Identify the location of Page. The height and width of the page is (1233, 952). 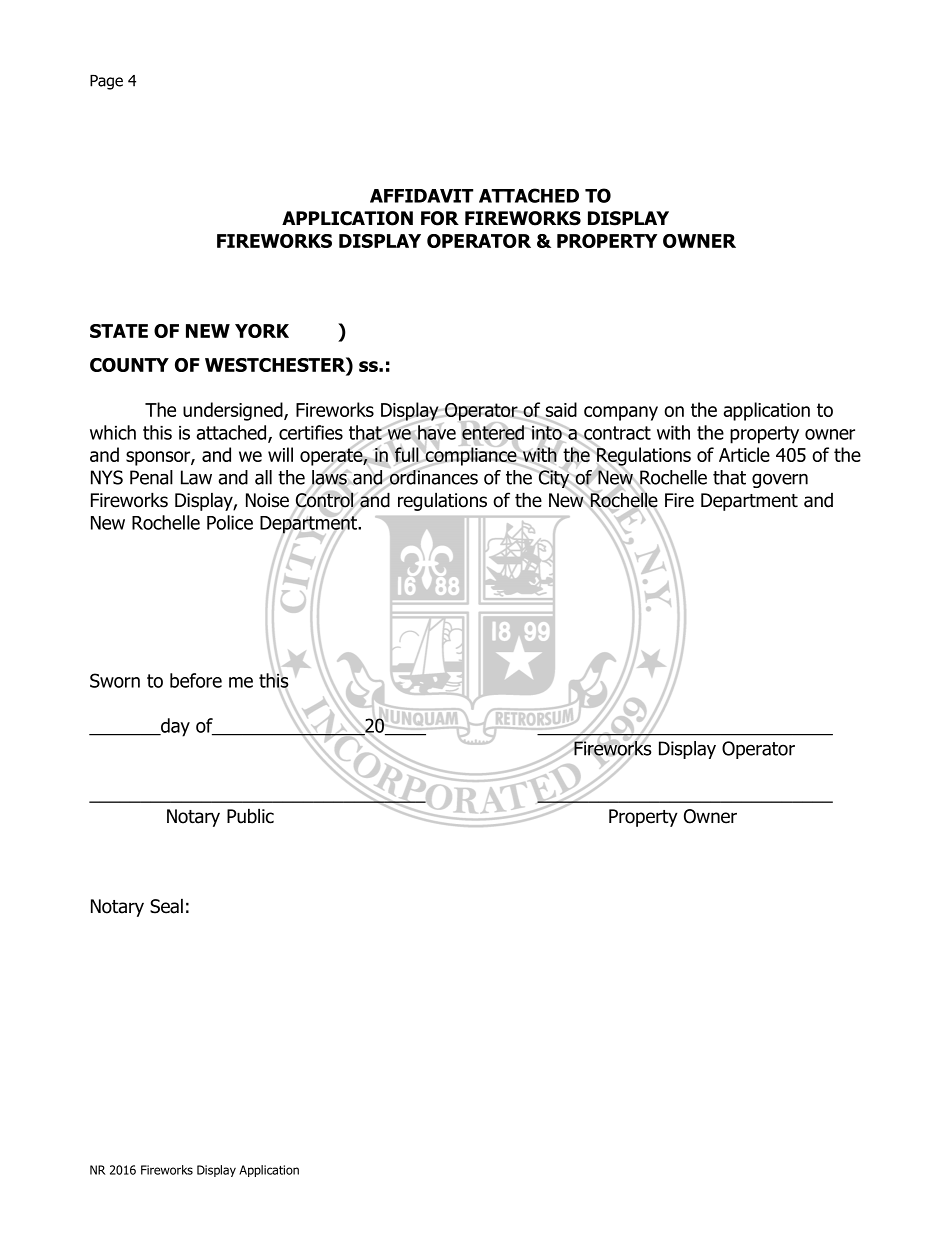
(106, 82).
